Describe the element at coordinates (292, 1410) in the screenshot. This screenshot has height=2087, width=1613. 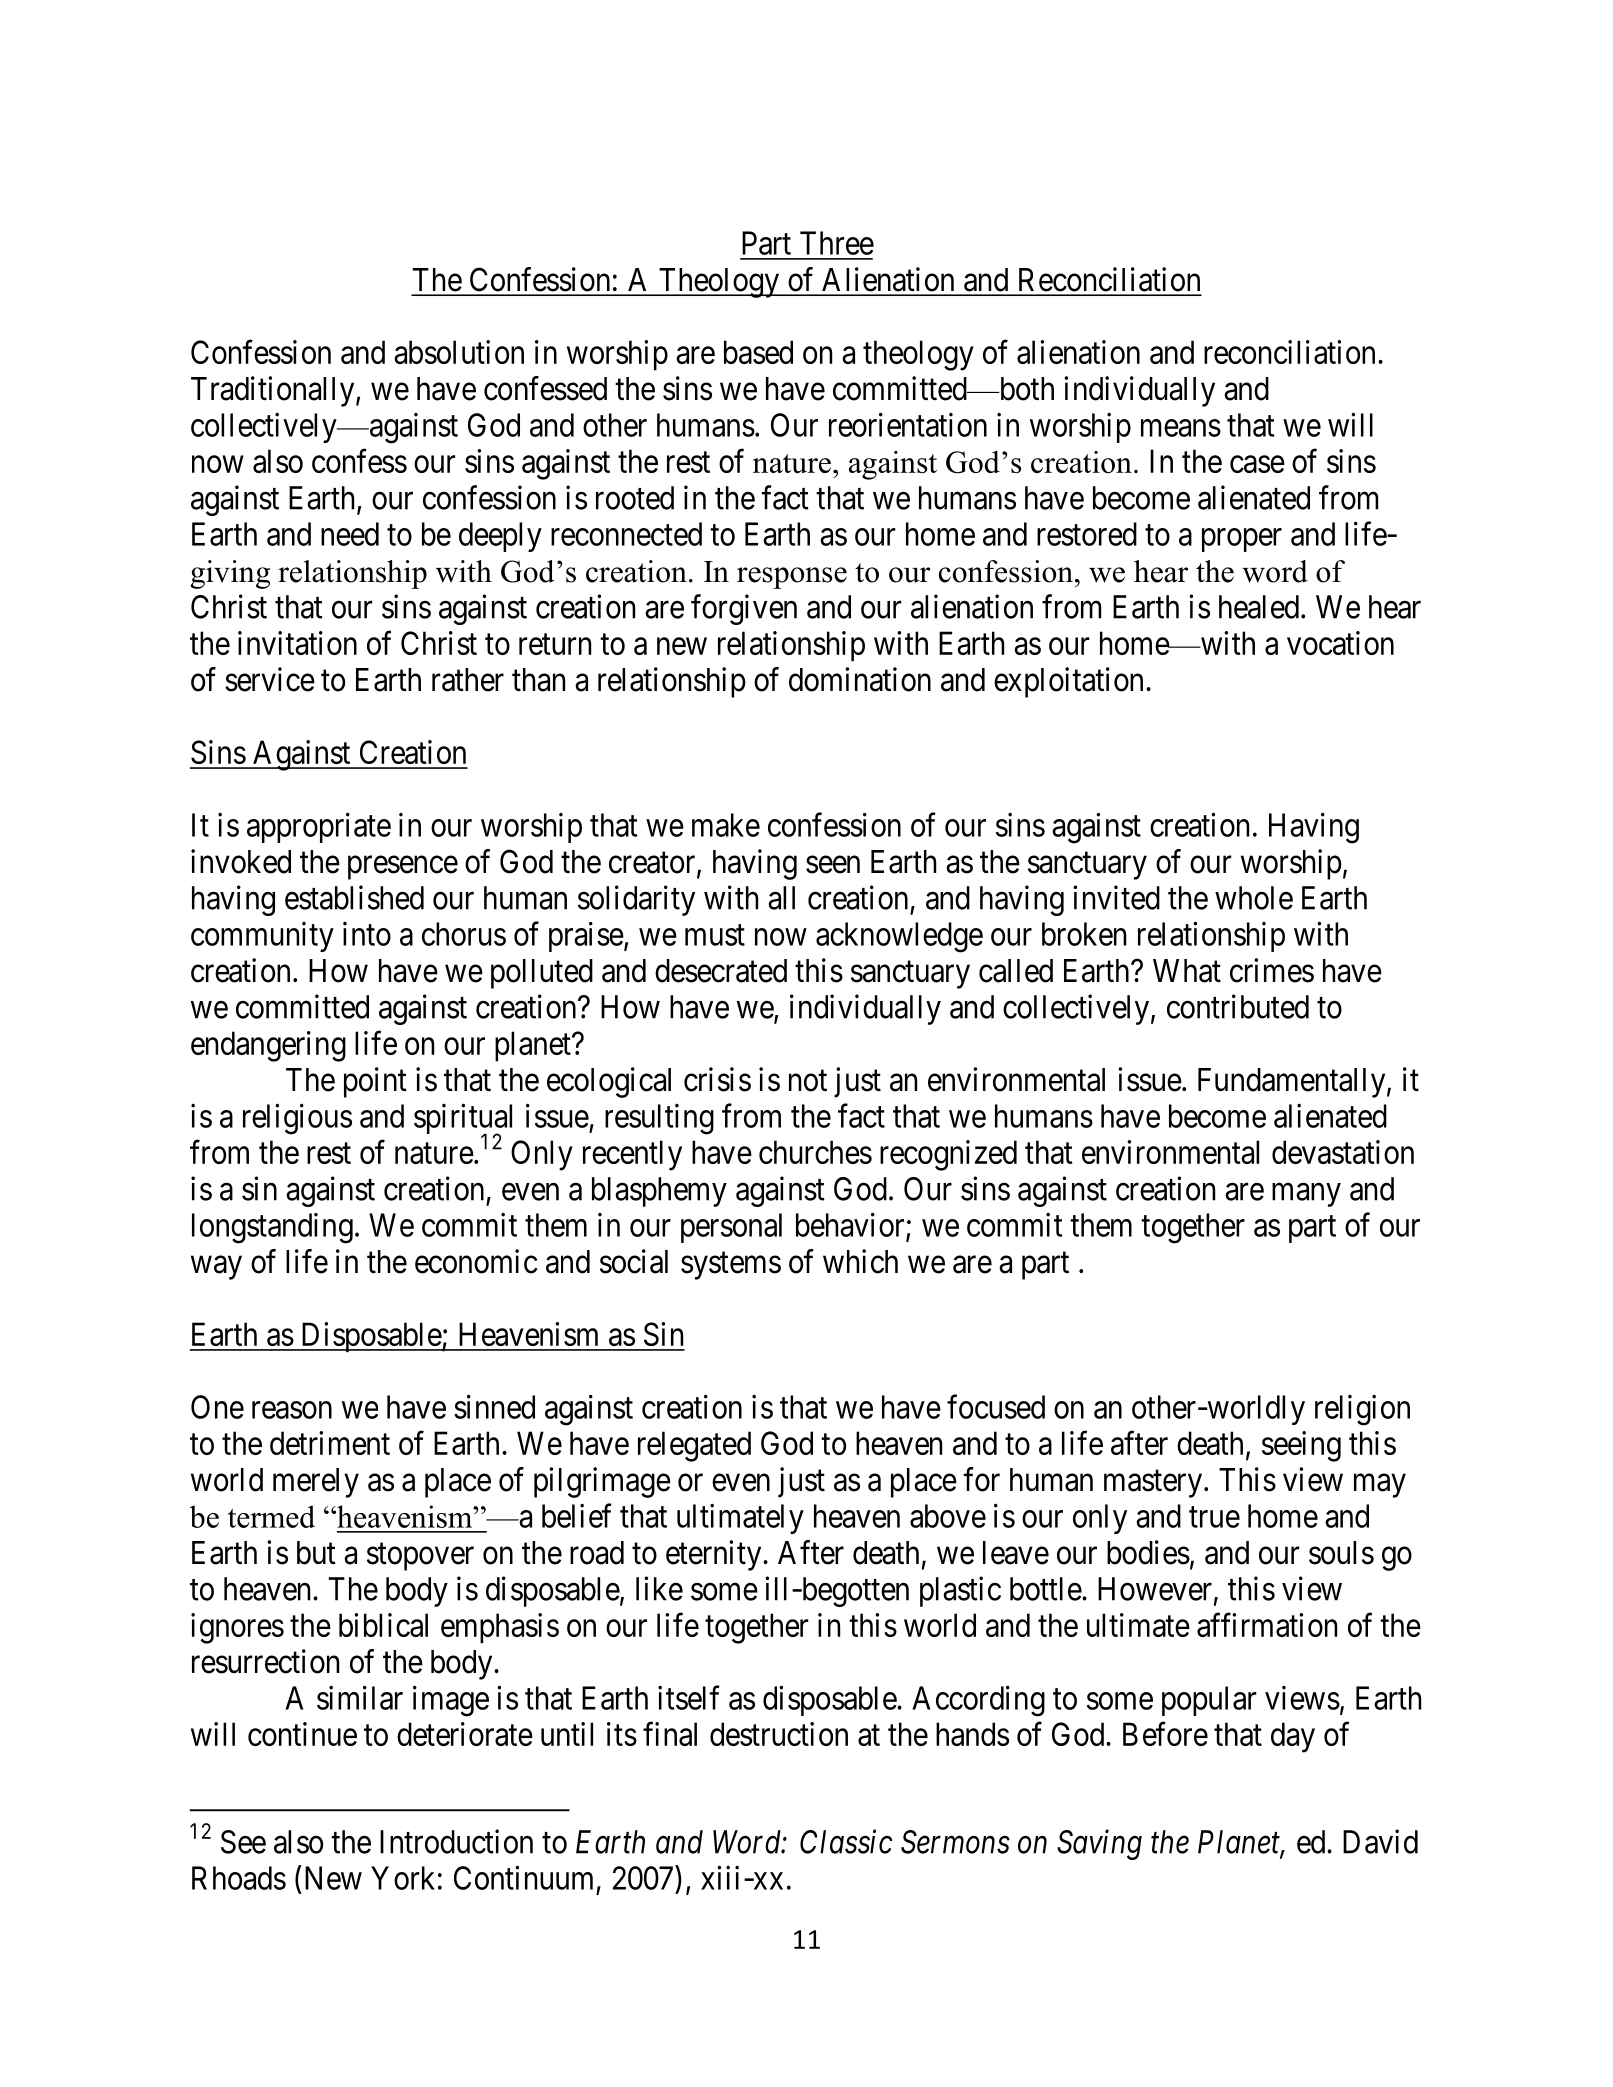
I see `reason` at that location.
